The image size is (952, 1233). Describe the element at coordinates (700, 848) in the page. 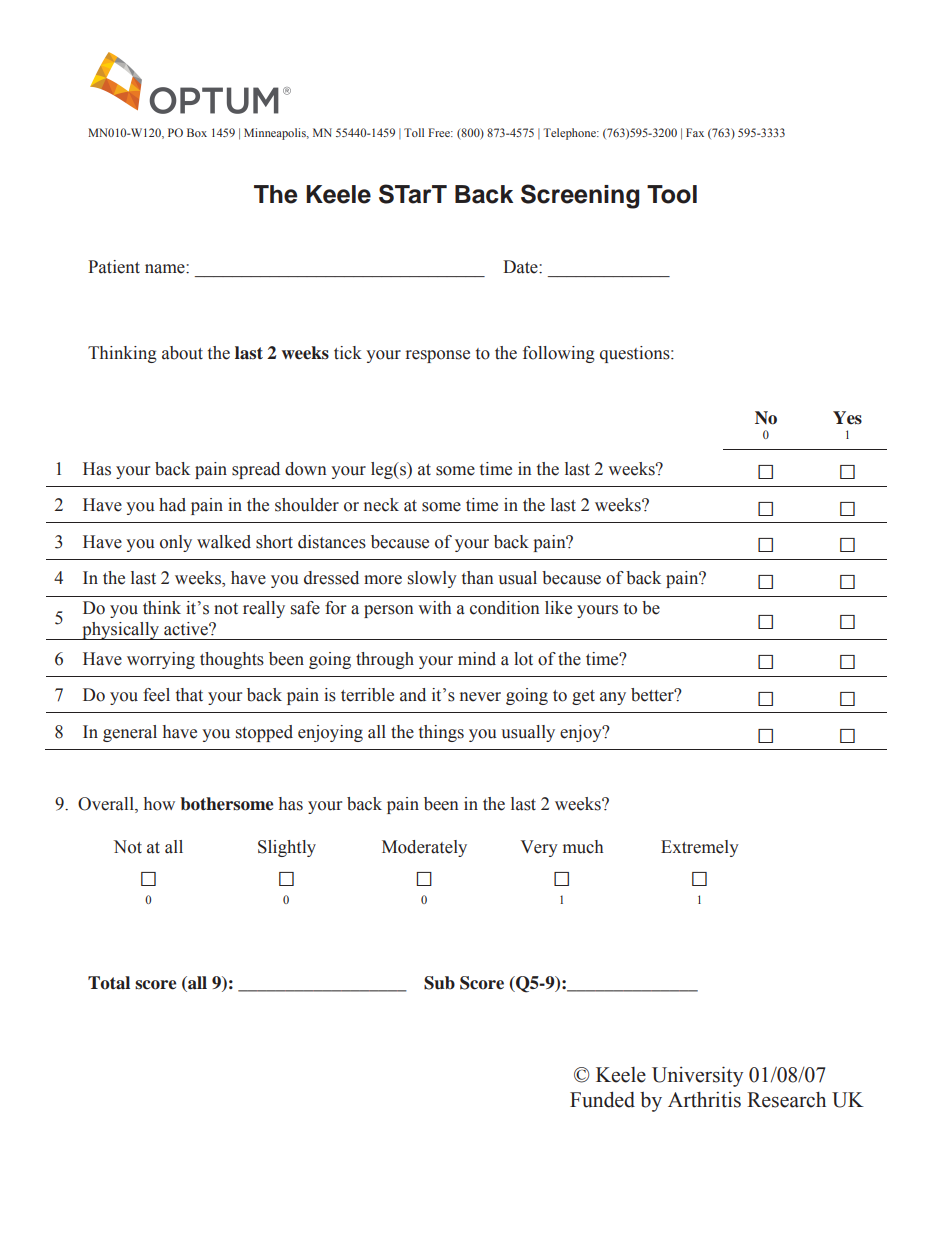

I see `Extremely` at that location.
